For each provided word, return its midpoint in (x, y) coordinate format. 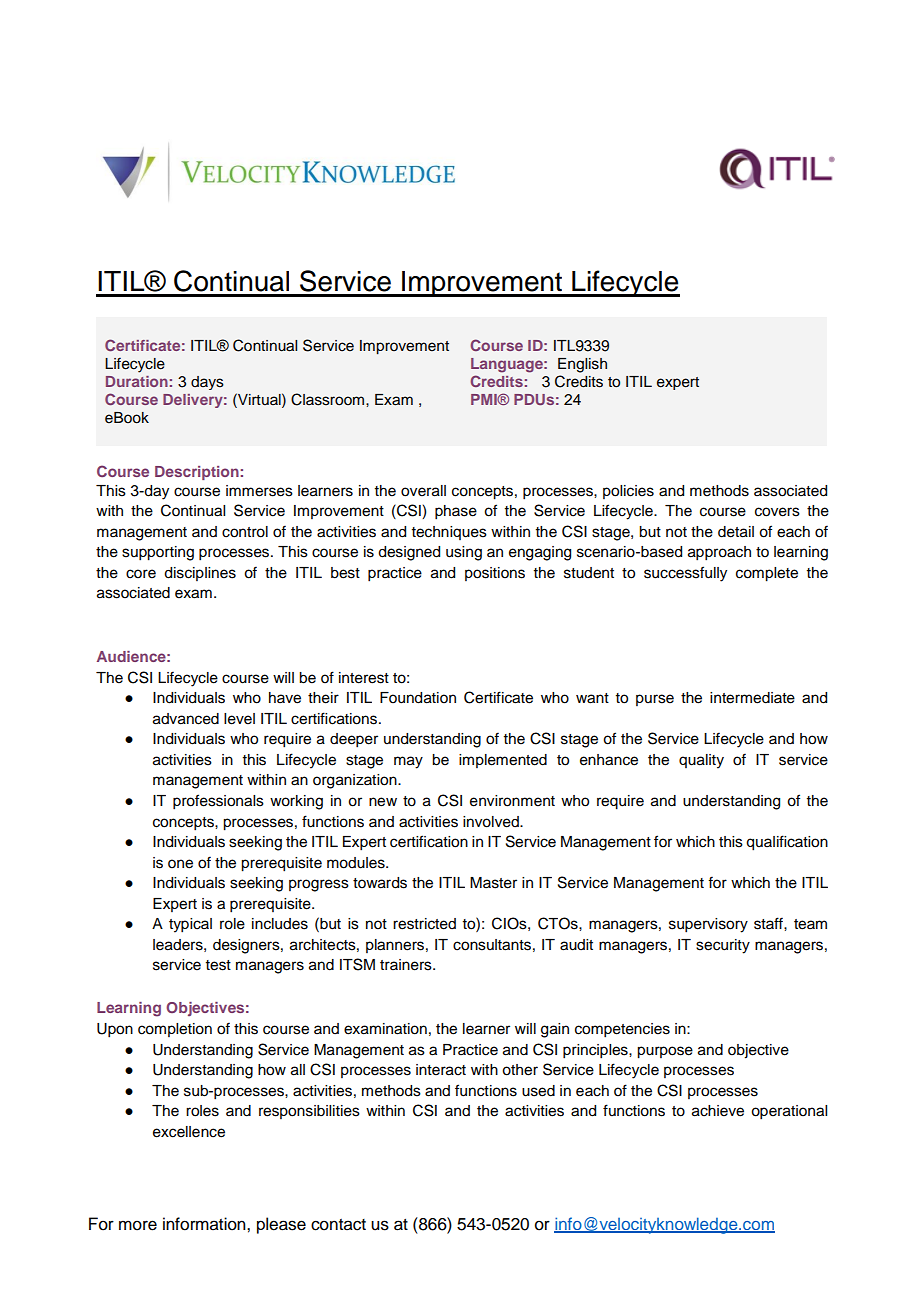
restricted (424, 924)
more (138, 1225)
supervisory (708, 925)
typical (190, 925)
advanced (186, 719)
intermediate (752, 698)
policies (628, 492)
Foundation (418, 698)
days (207, 383)
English (582, 365)
